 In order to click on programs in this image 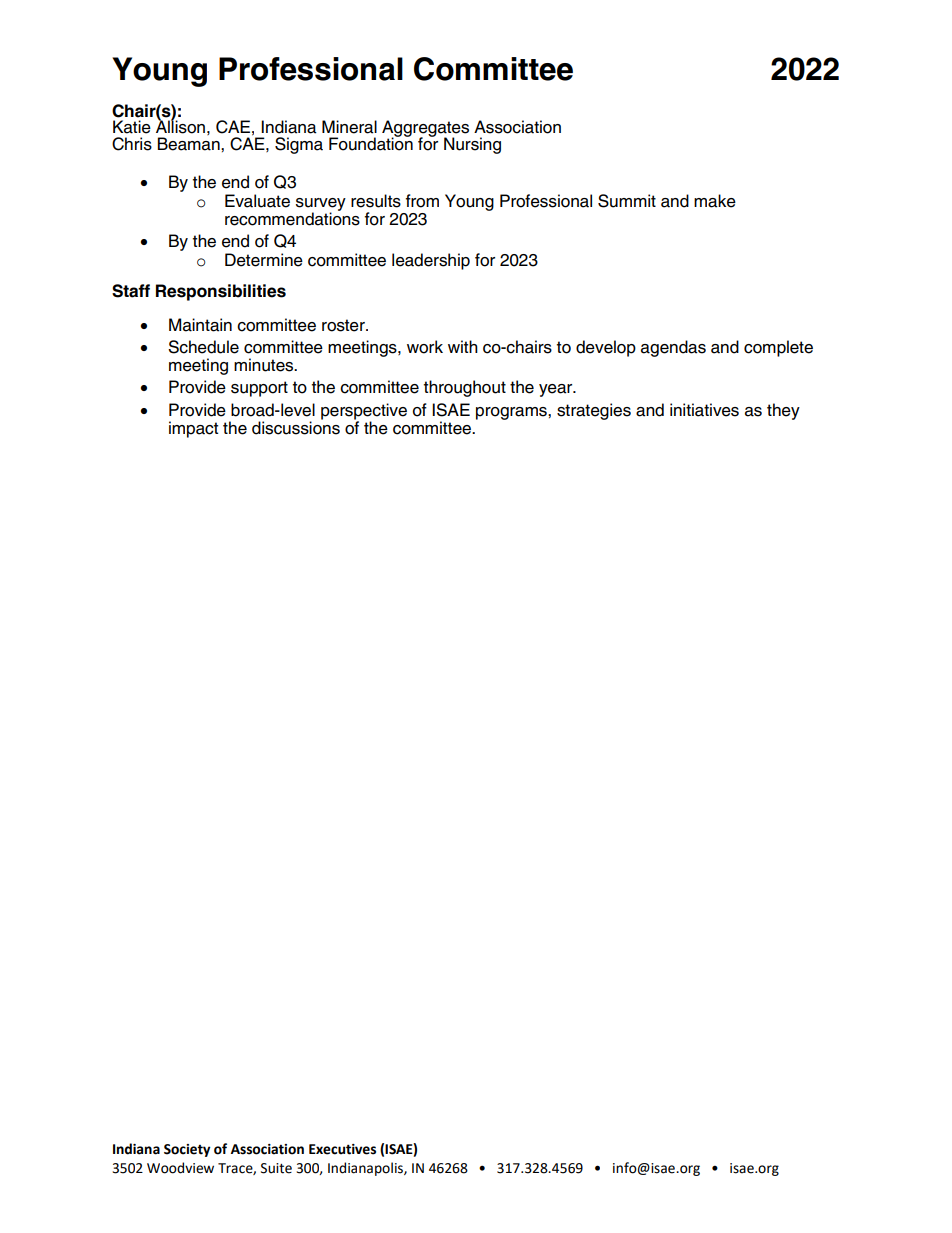, I will do `click(512, 413)`.
